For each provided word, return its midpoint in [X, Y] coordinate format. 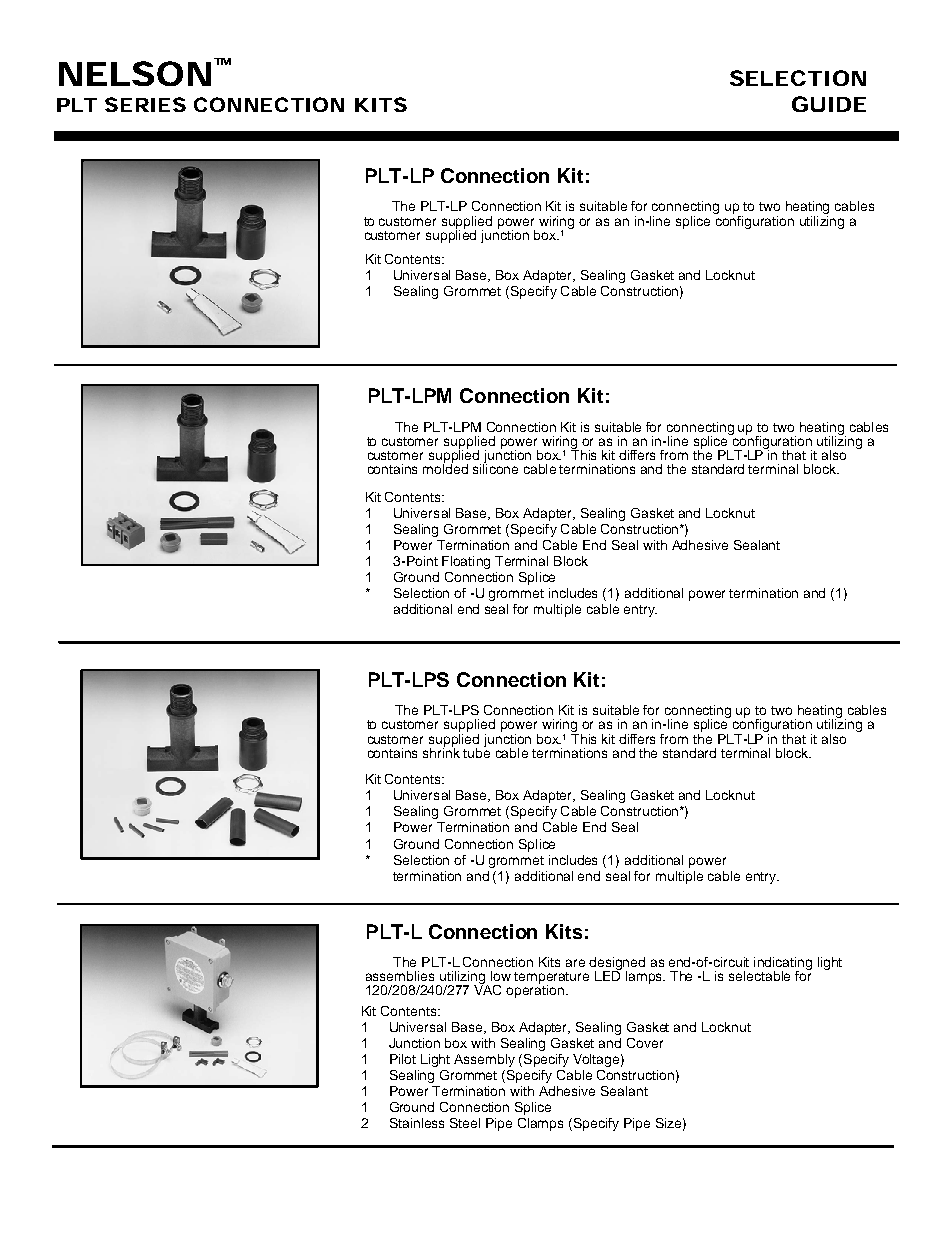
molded [445, 468]
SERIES [145, 104]
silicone [495, 468]
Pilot [403, 1059]
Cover [645, 1043]
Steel [465, 1123]
